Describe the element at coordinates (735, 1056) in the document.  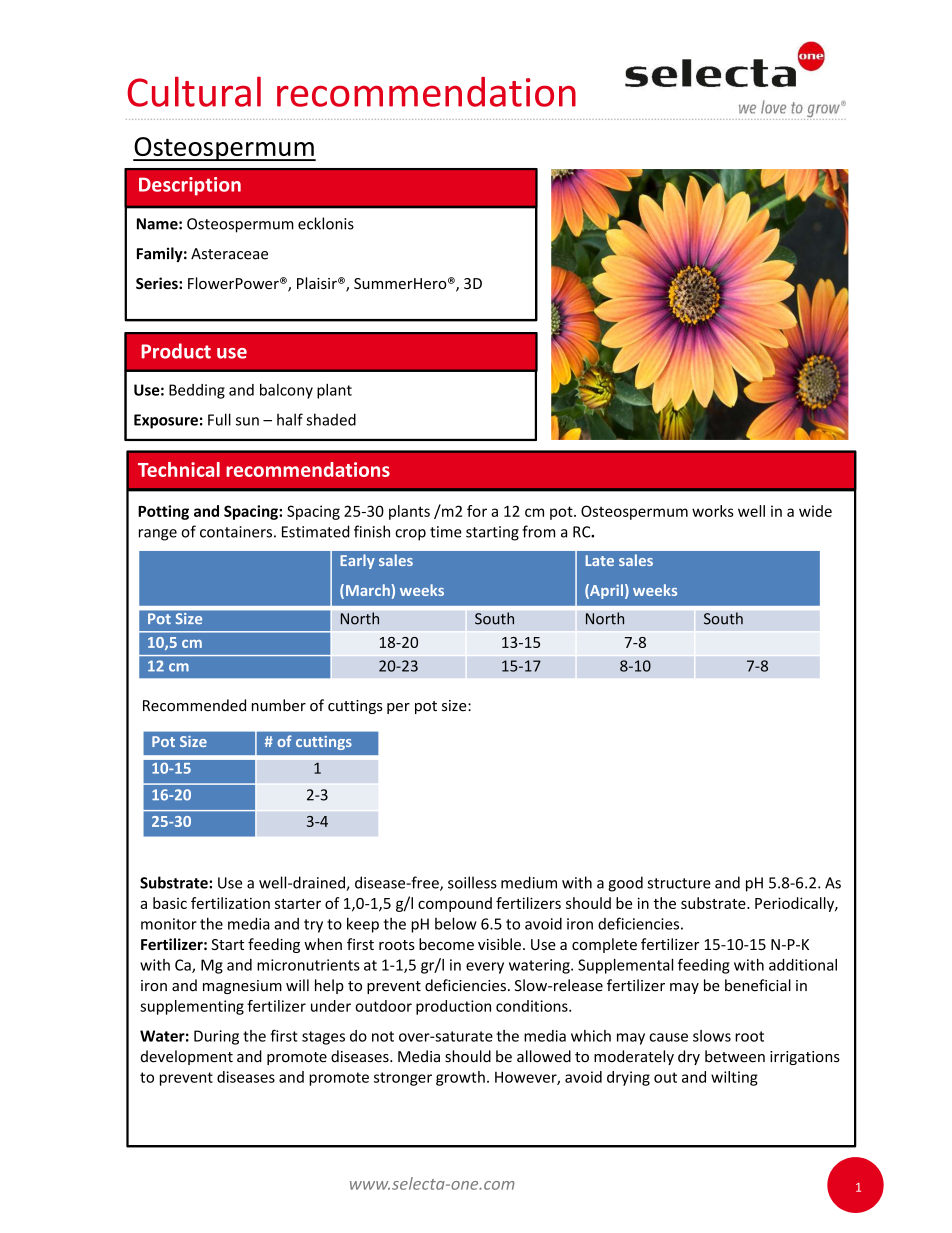
I see `between` at that location.
